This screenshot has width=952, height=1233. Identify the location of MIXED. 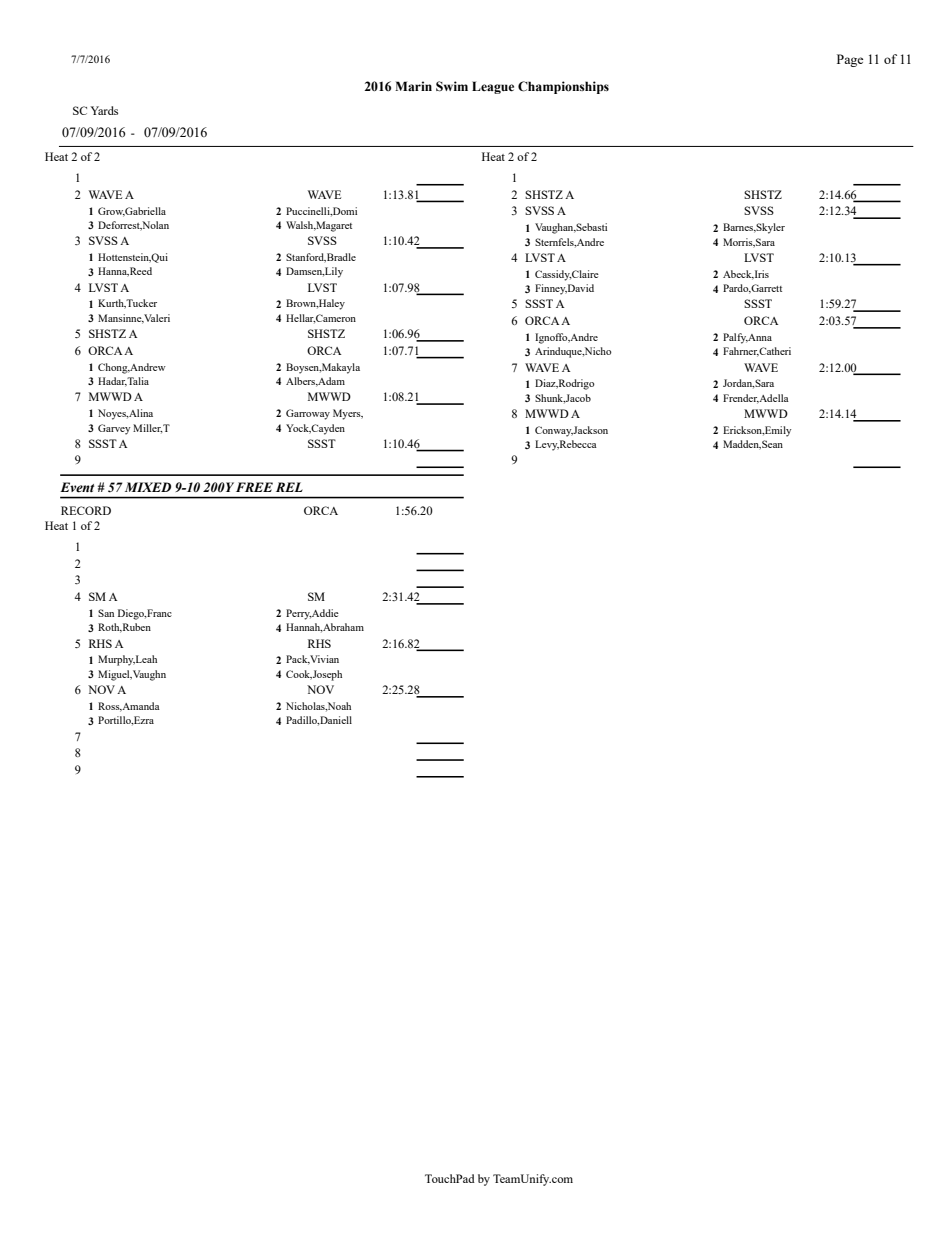
(148, 487).
